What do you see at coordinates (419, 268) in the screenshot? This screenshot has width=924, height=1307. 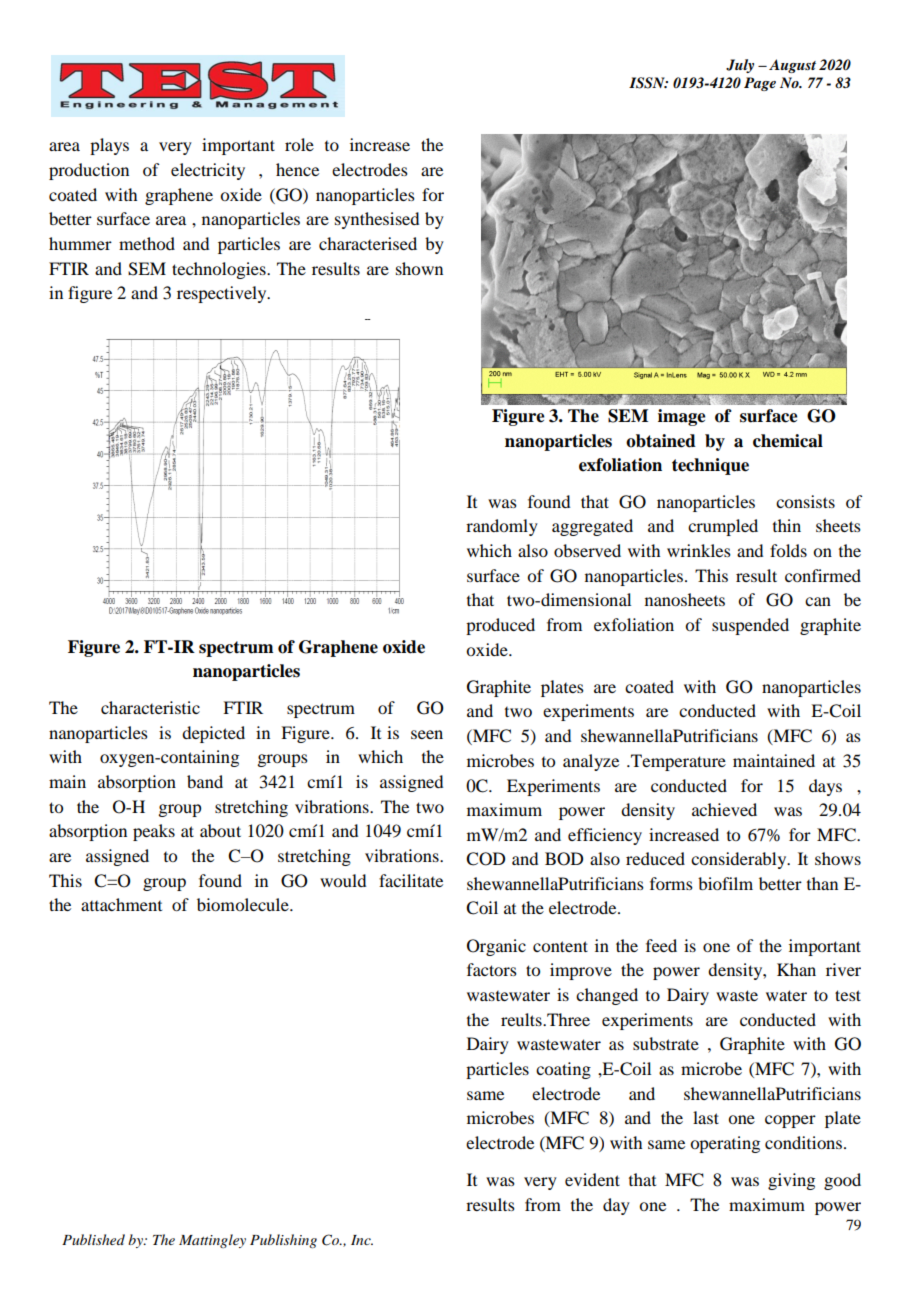 I see `shown` at bounding box center [419, 268].
